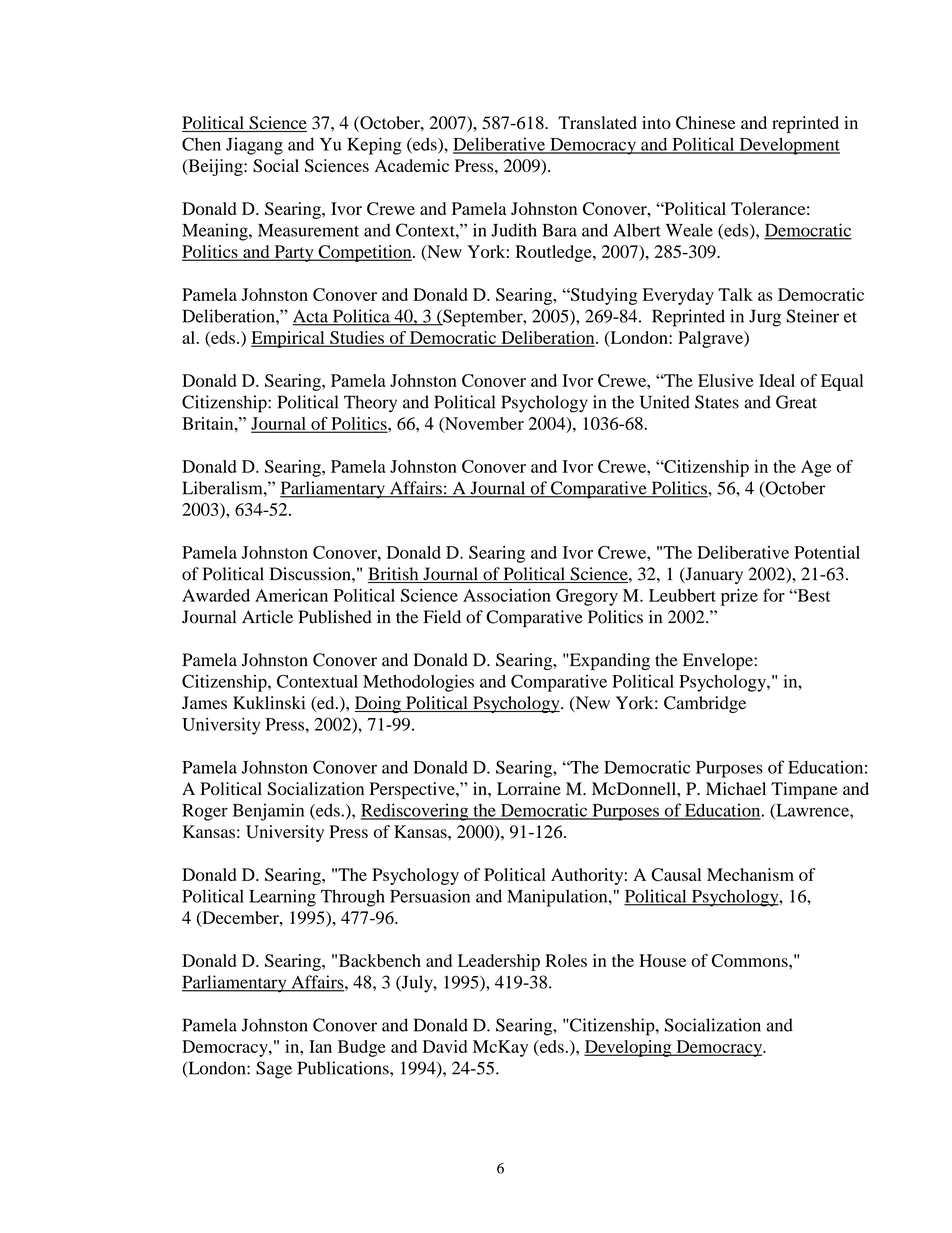 The image size is (952, 1233). Describe the element at coordinates (201, 144) in the screenshot. I see `Chen` at that location.
